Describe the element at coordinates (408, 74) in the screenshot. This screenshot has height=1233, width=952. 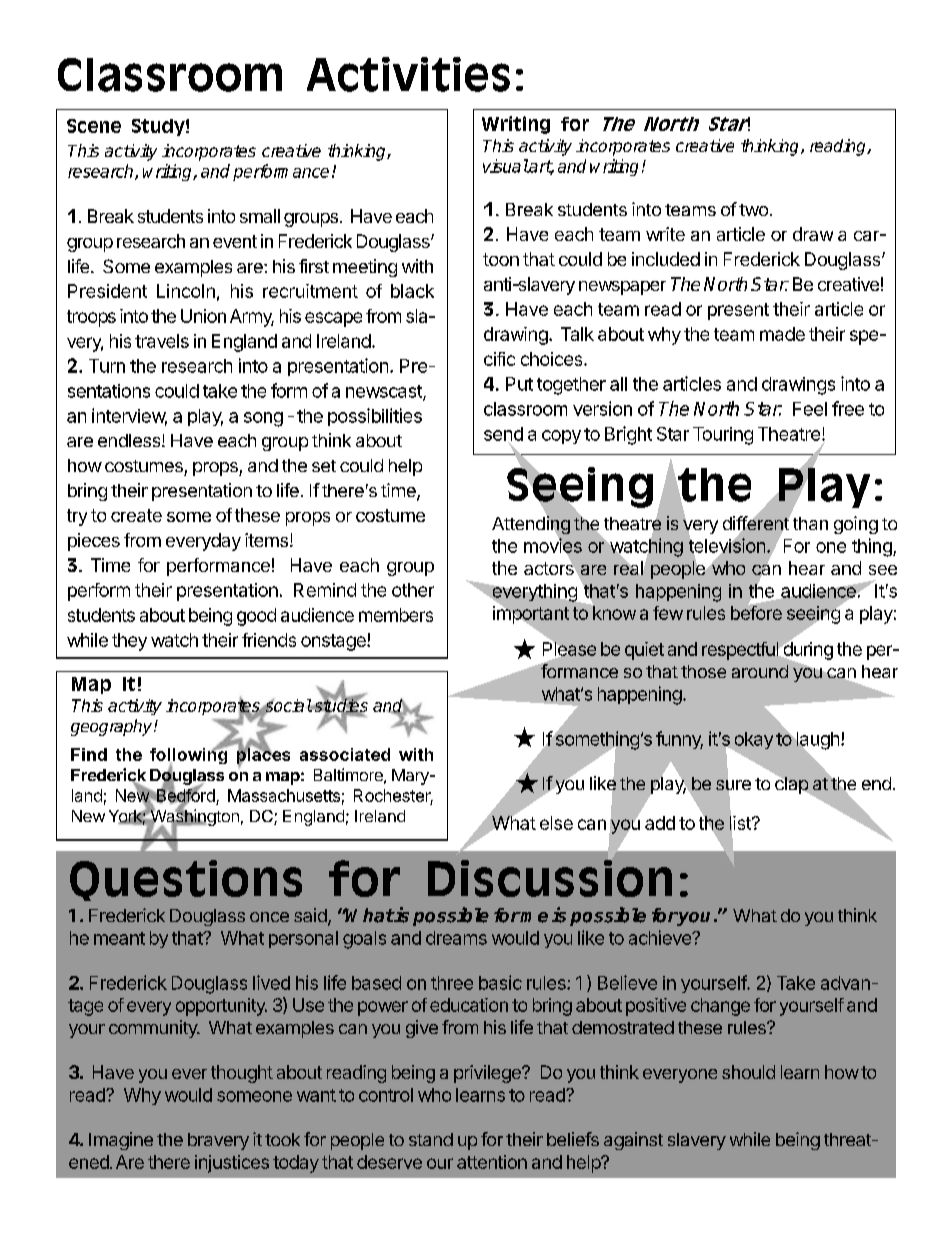
I see `Activities` at that location.
